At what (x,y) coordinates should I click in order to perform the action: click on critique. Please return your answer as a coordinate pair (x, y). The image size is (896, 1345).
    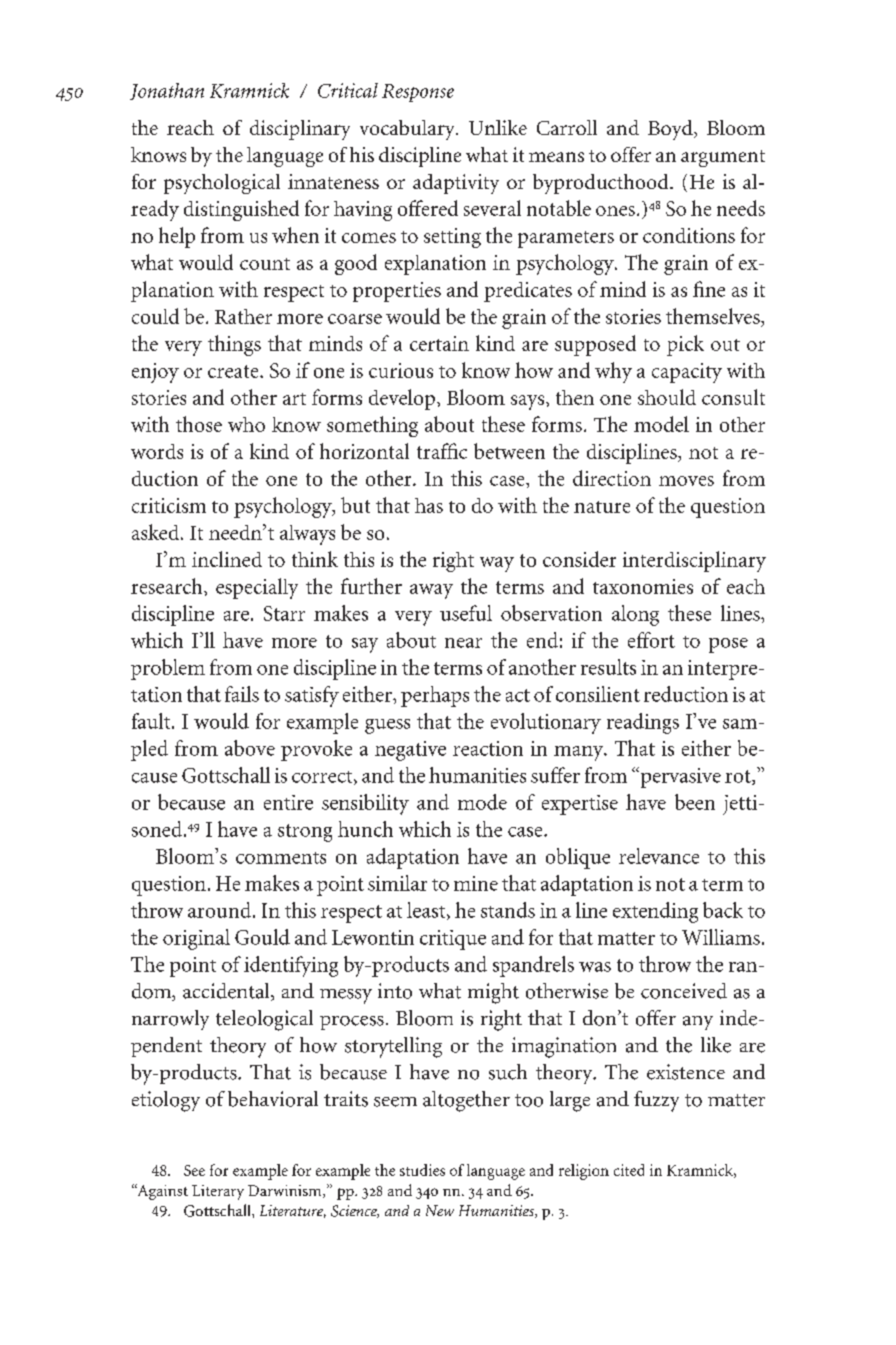
    Looking at the image, I should click on (453, 940).
